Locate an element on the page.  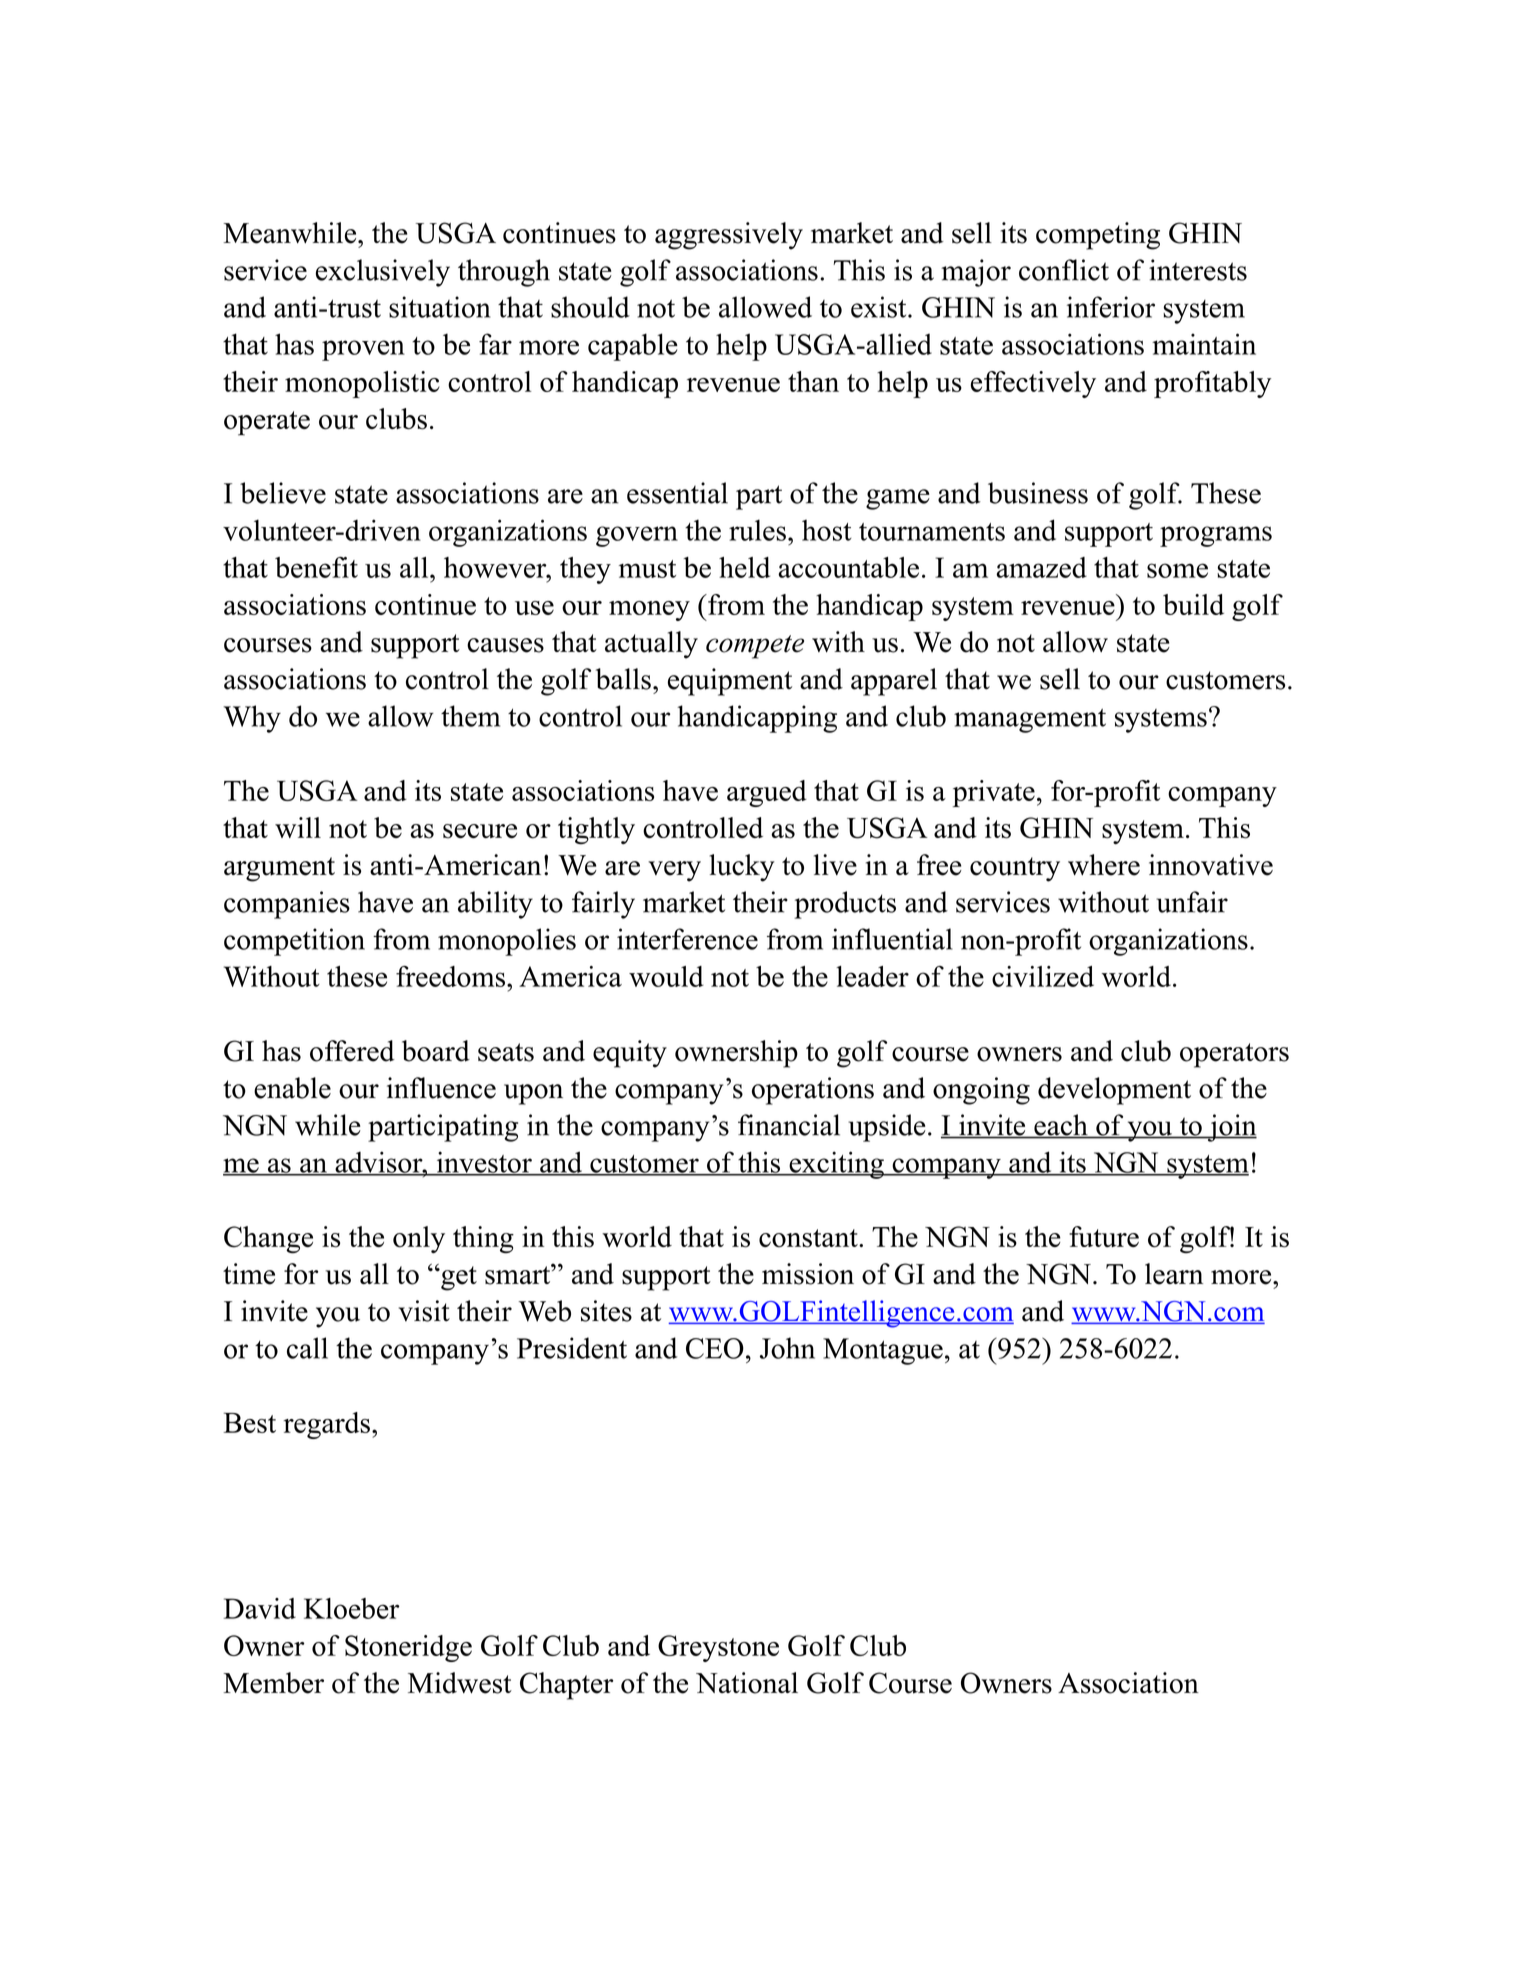
future is located at coordinates (1104, 1236).
